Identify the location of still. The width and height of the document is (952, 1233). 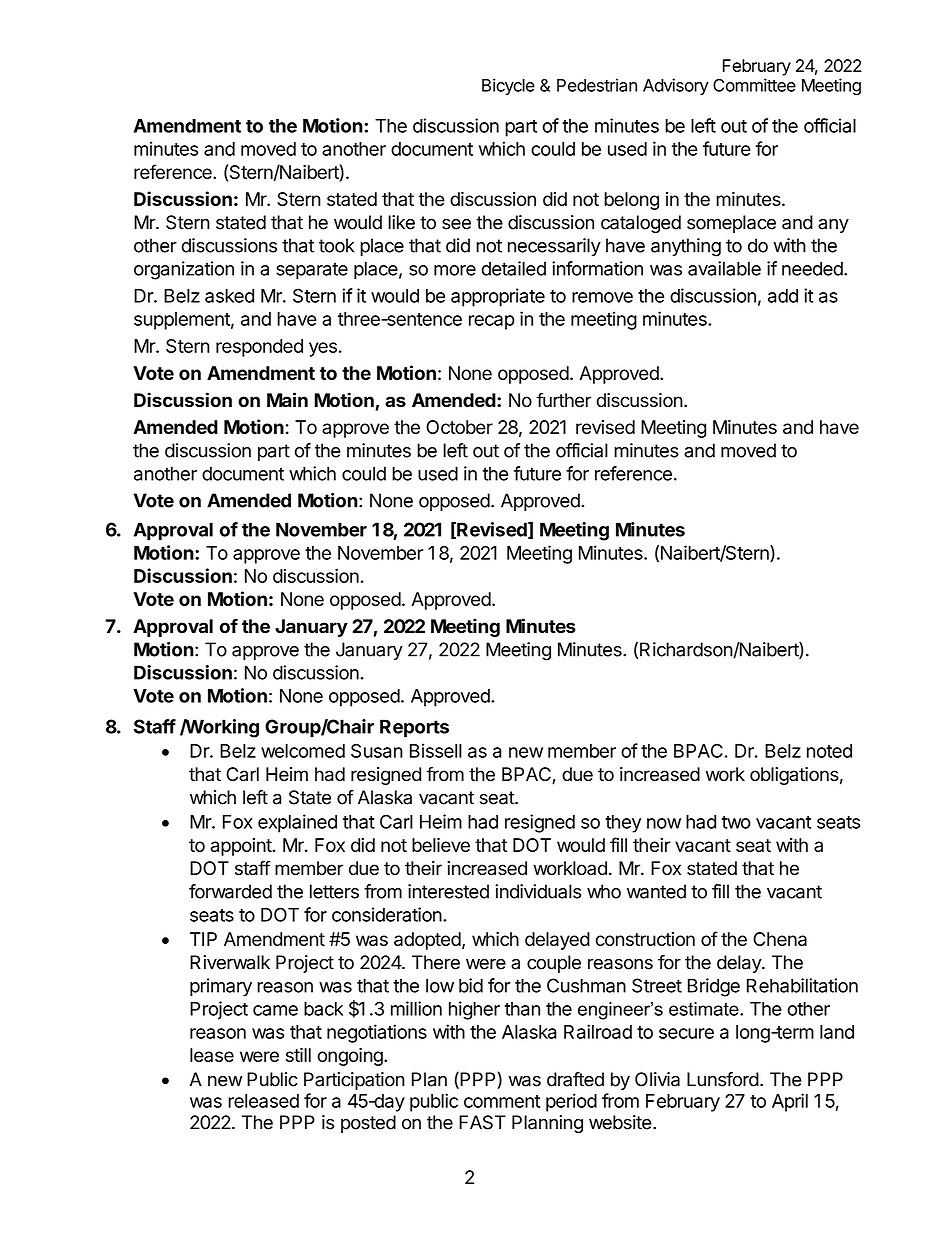
(298, 1055).
